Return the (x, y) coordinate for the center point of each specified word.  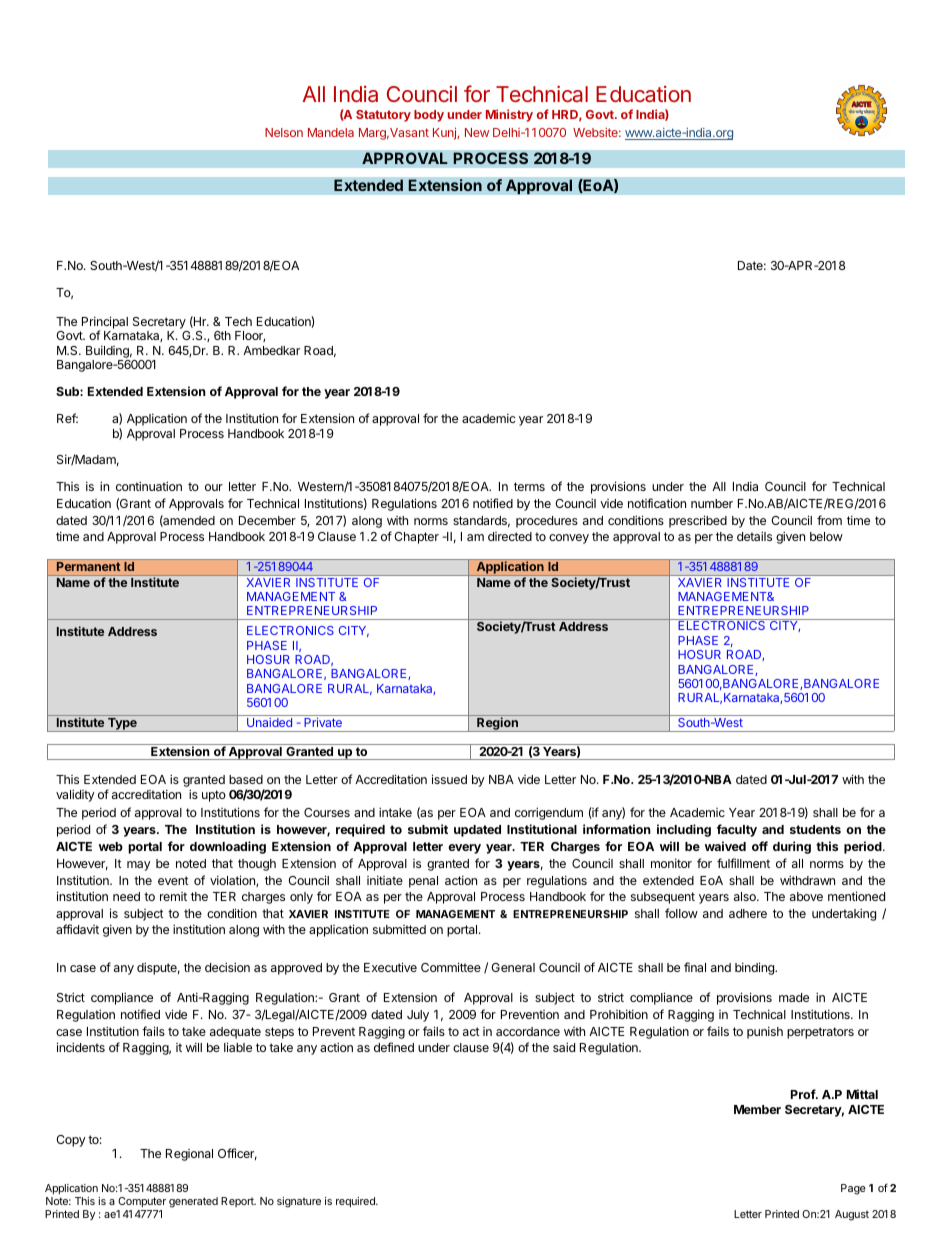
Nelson (284, 132)
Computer (142, 1202)
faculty (737, 830)
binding (755, 968)
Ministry (509, 115)
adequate (235, 1033)
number (712, 503)
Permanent (88, 566)
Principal (105, 323)
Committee (451, 967)
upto (214, 796)
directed (510, 536)
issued (449, 779)
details (754, 536)
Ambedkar (271, 350)
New (477, 132)
